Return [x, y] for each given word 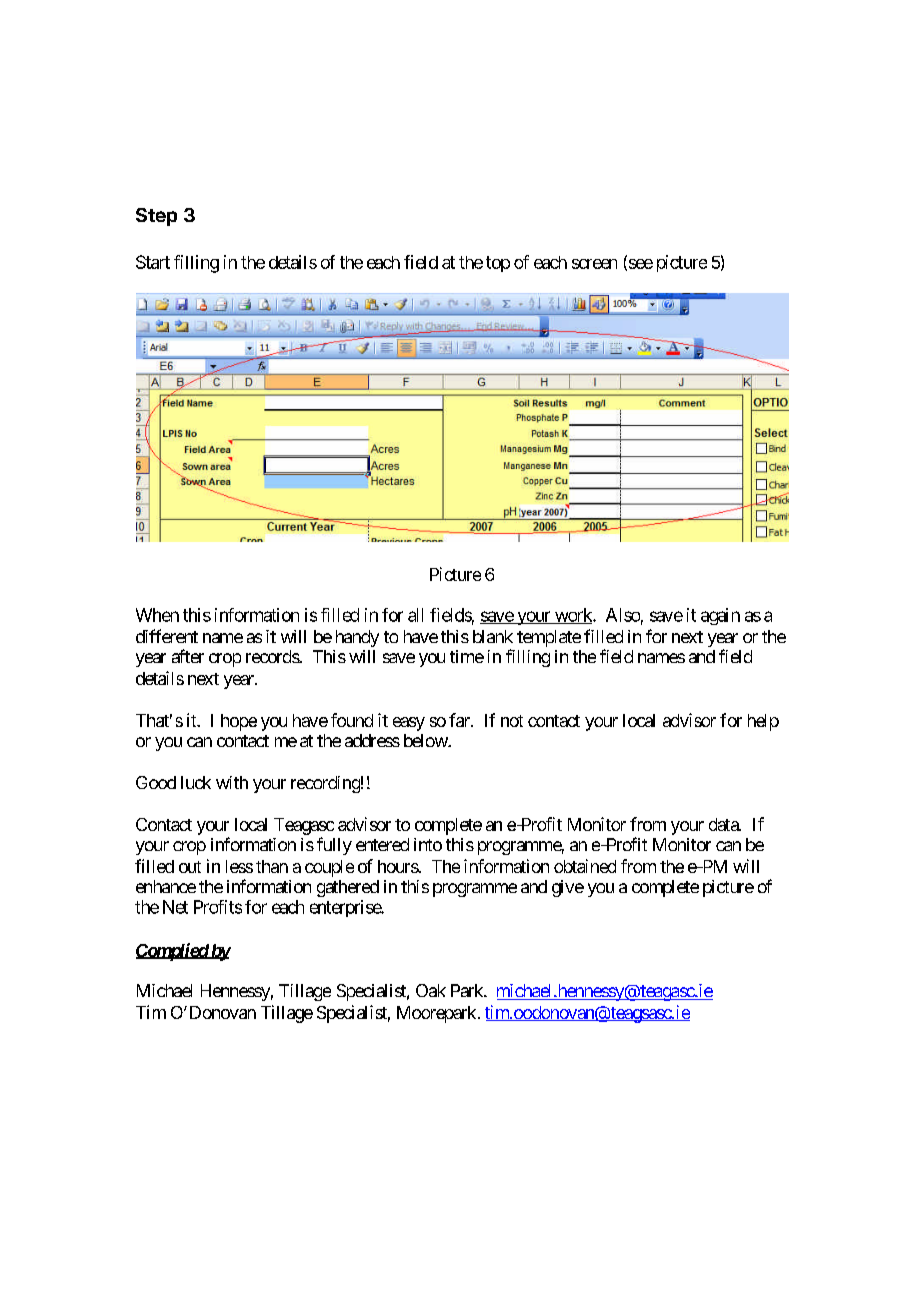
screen [594, 264]
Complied [173, 952]
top [498, 264]
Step [156, 217]
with [232, 782]
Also [623, 615]
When [157, 615]
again [720, 616]
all [415, 615]
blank [493, 636]
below [426, 740]
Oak [431, 990]
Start [153, 262]
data [724, 824]
